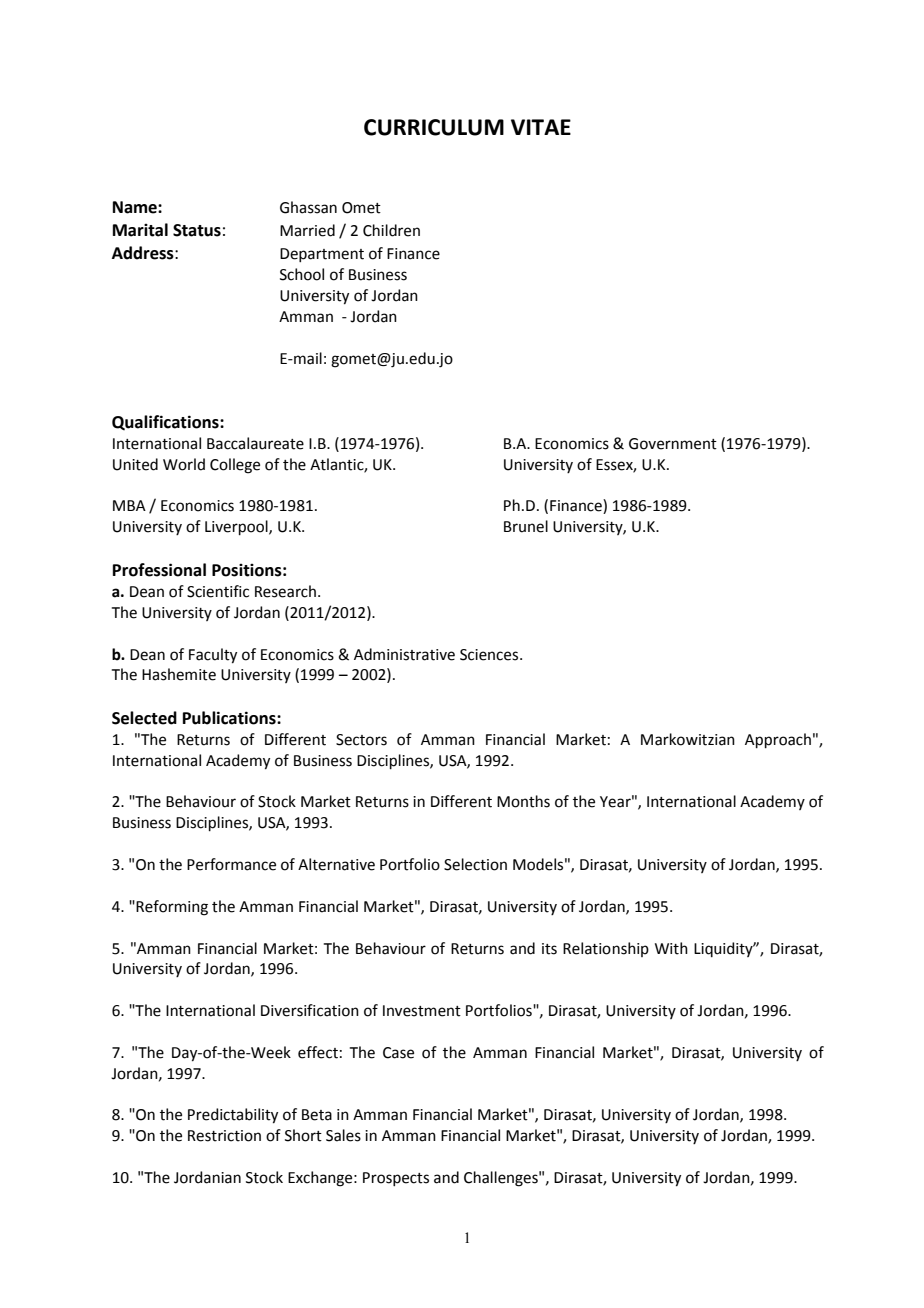 The image size is (924, 1308). What do you see at coordinates (224, 1136) in the document?
I see `Restriction` at bounding box center [224, 1136].
